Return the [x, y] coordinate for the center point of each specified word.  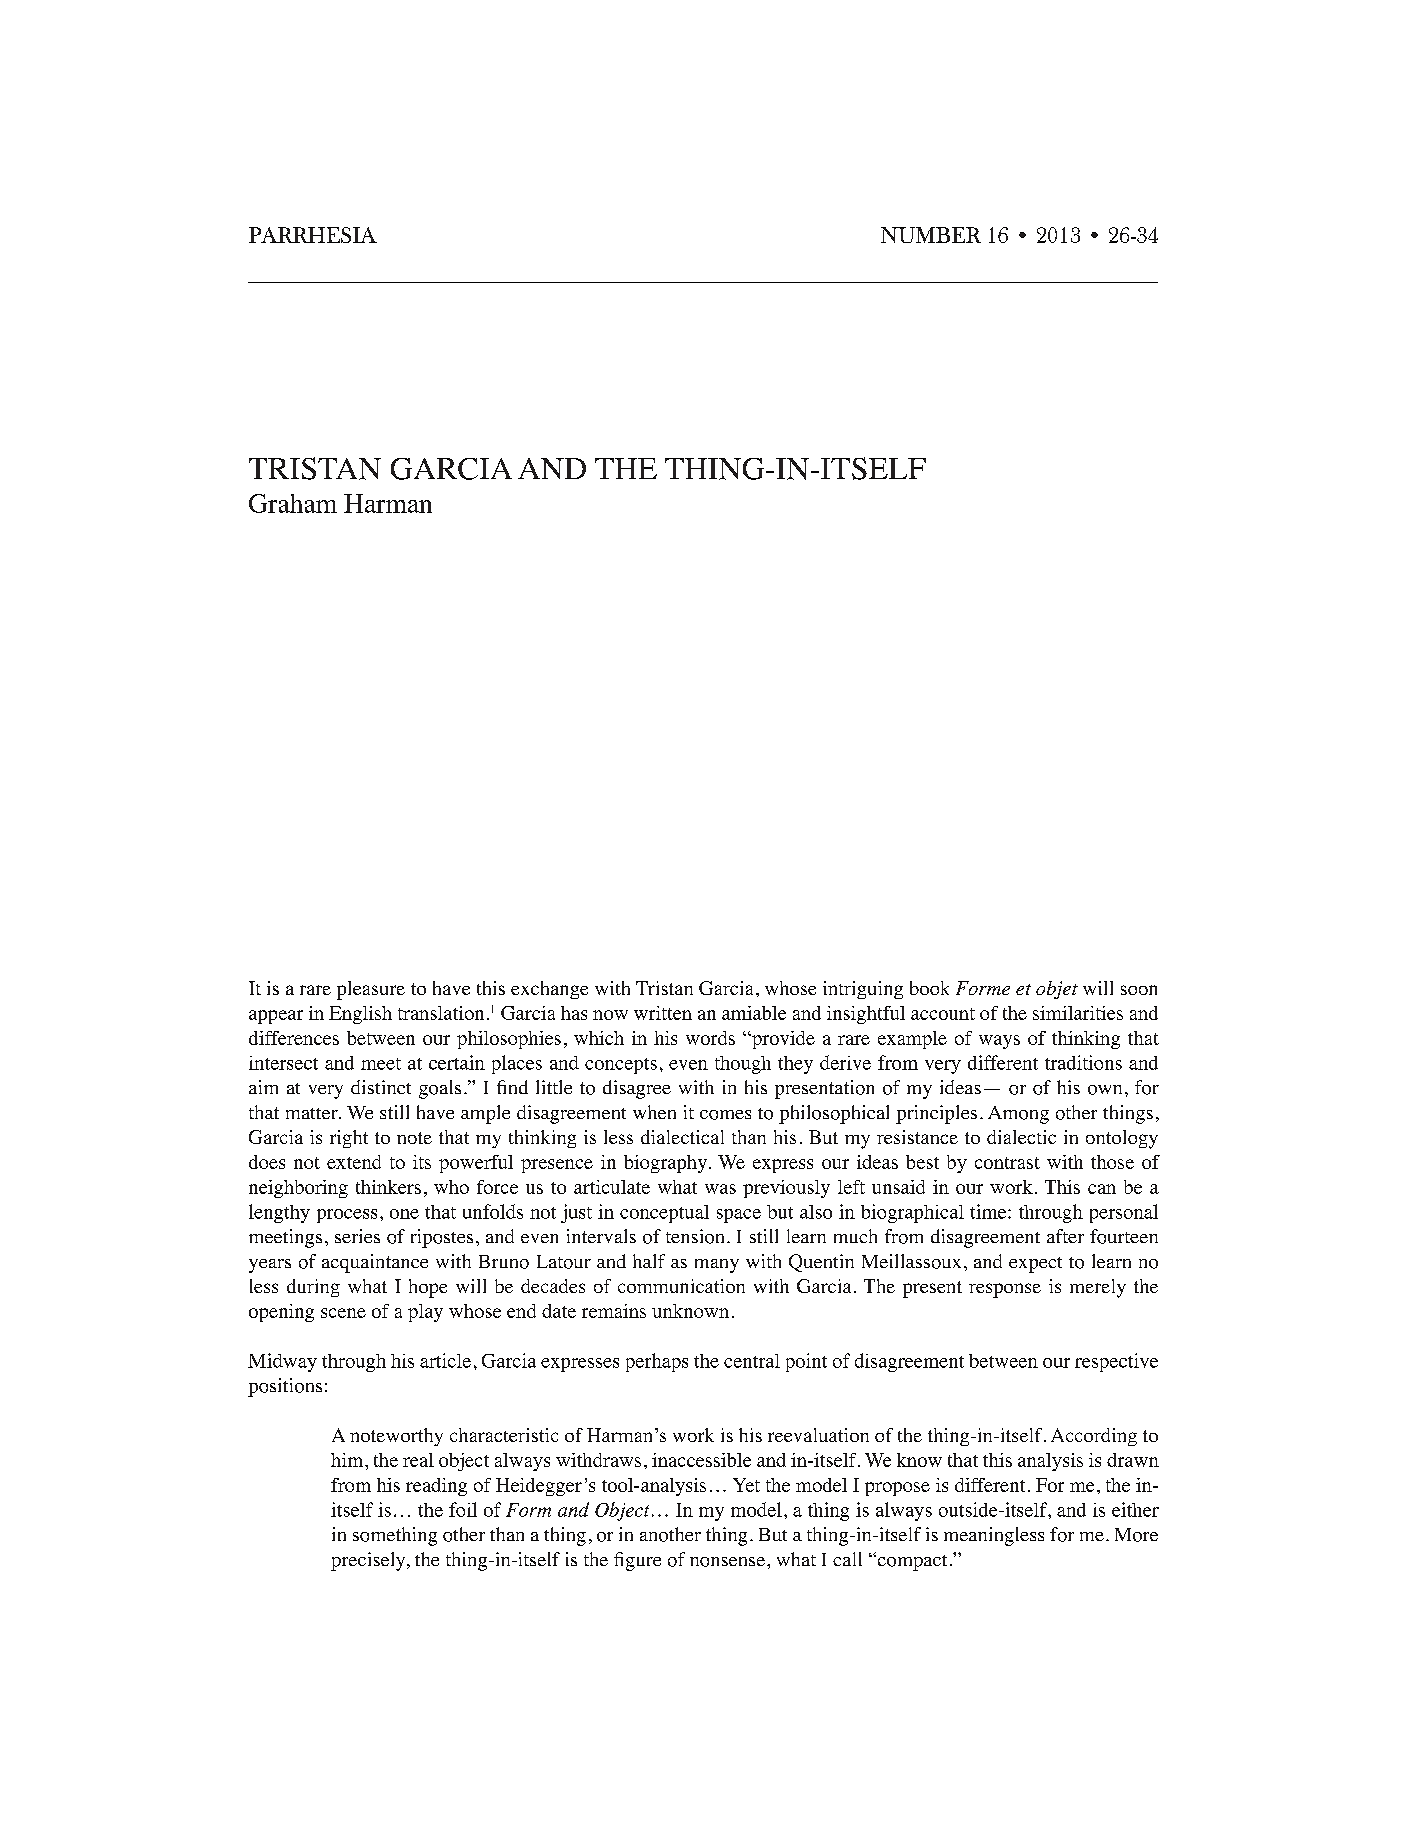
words [710, 1038]
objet [1057, 990]
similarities [1078, 1013]
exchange [549, 990]
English [360, 1015]
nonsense [727, 1562]
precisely [369, 1561]
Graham [293, 503]
